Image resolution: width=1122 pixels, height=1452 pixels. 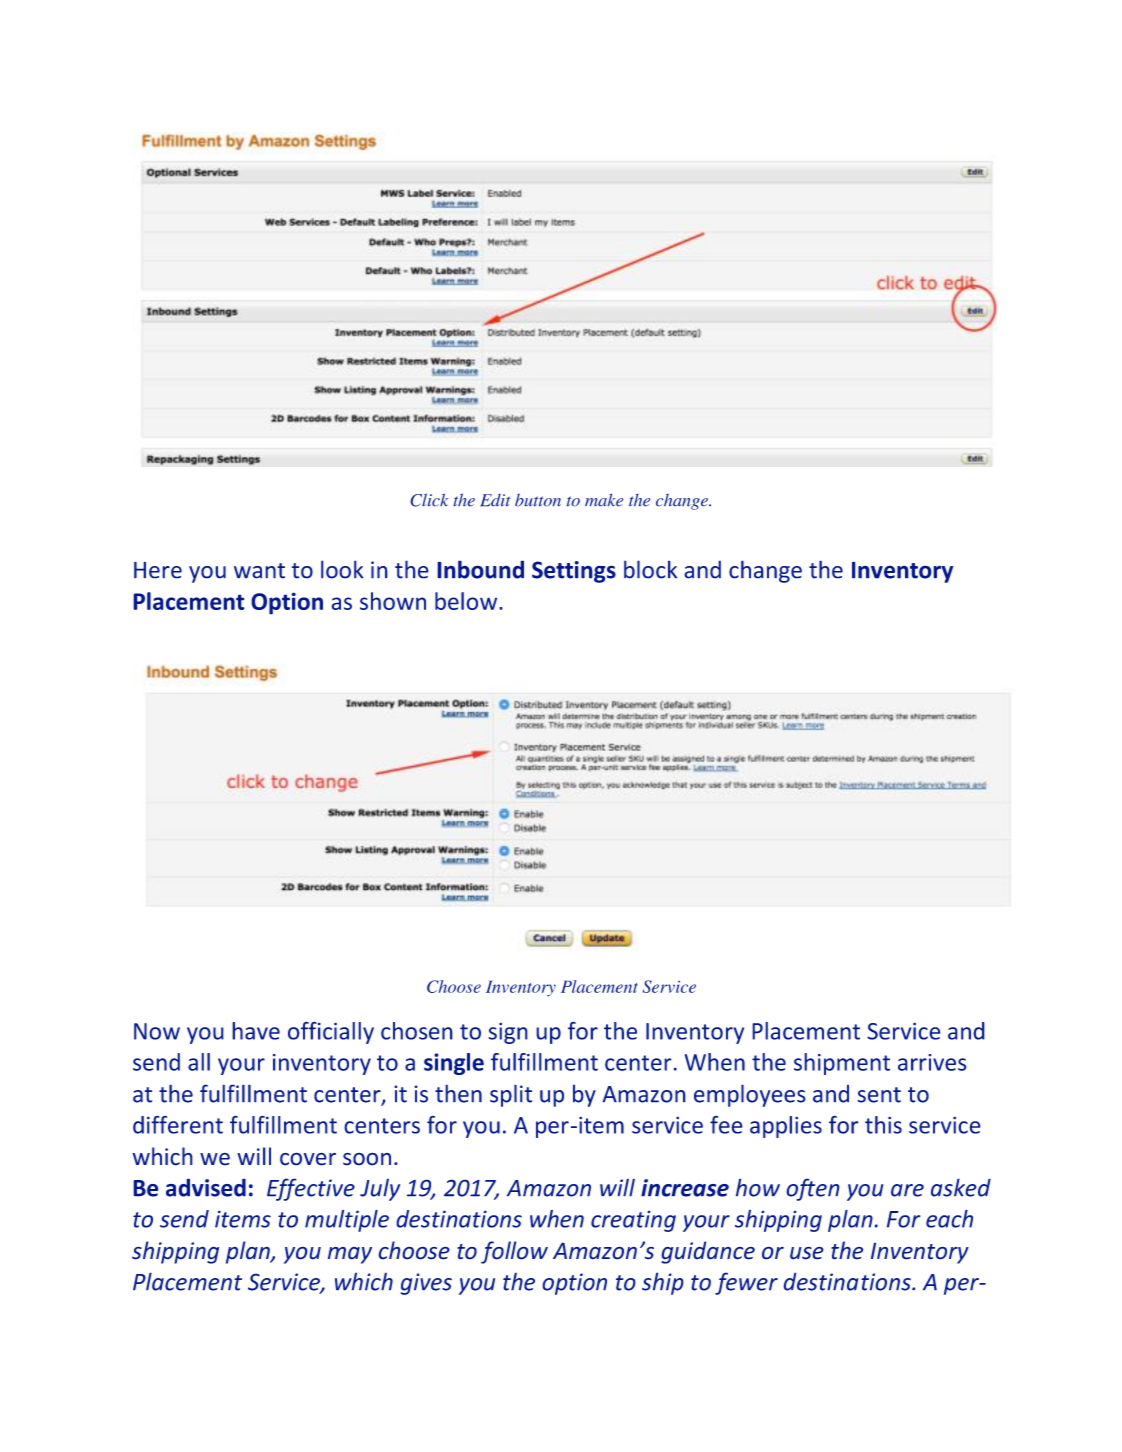 What do you see at coordinates (350, 1255) in the screenshot?
I see `may` at bounding box center [350, 1255].
